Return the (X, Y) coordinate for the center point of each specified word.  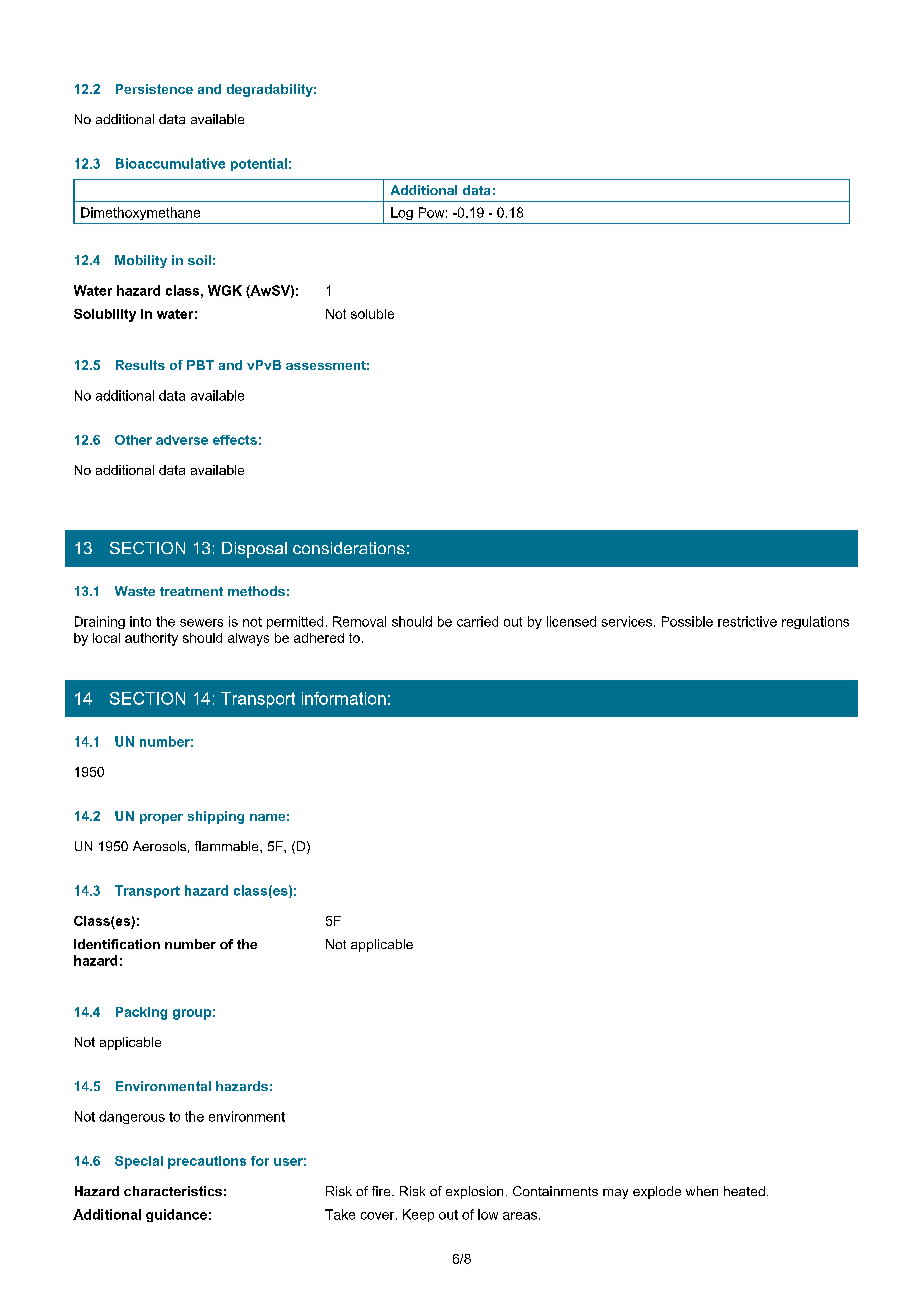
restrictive (747, 621)
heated (744, 1191)
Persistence (154, 89)
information (344, 698)
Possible (687, 621)
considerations (349, 548)
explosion (474, 1192)
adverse (182, 440)
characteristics (173, 1191)
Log (402, 213)
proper (161, 819)
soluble (372, 314)
